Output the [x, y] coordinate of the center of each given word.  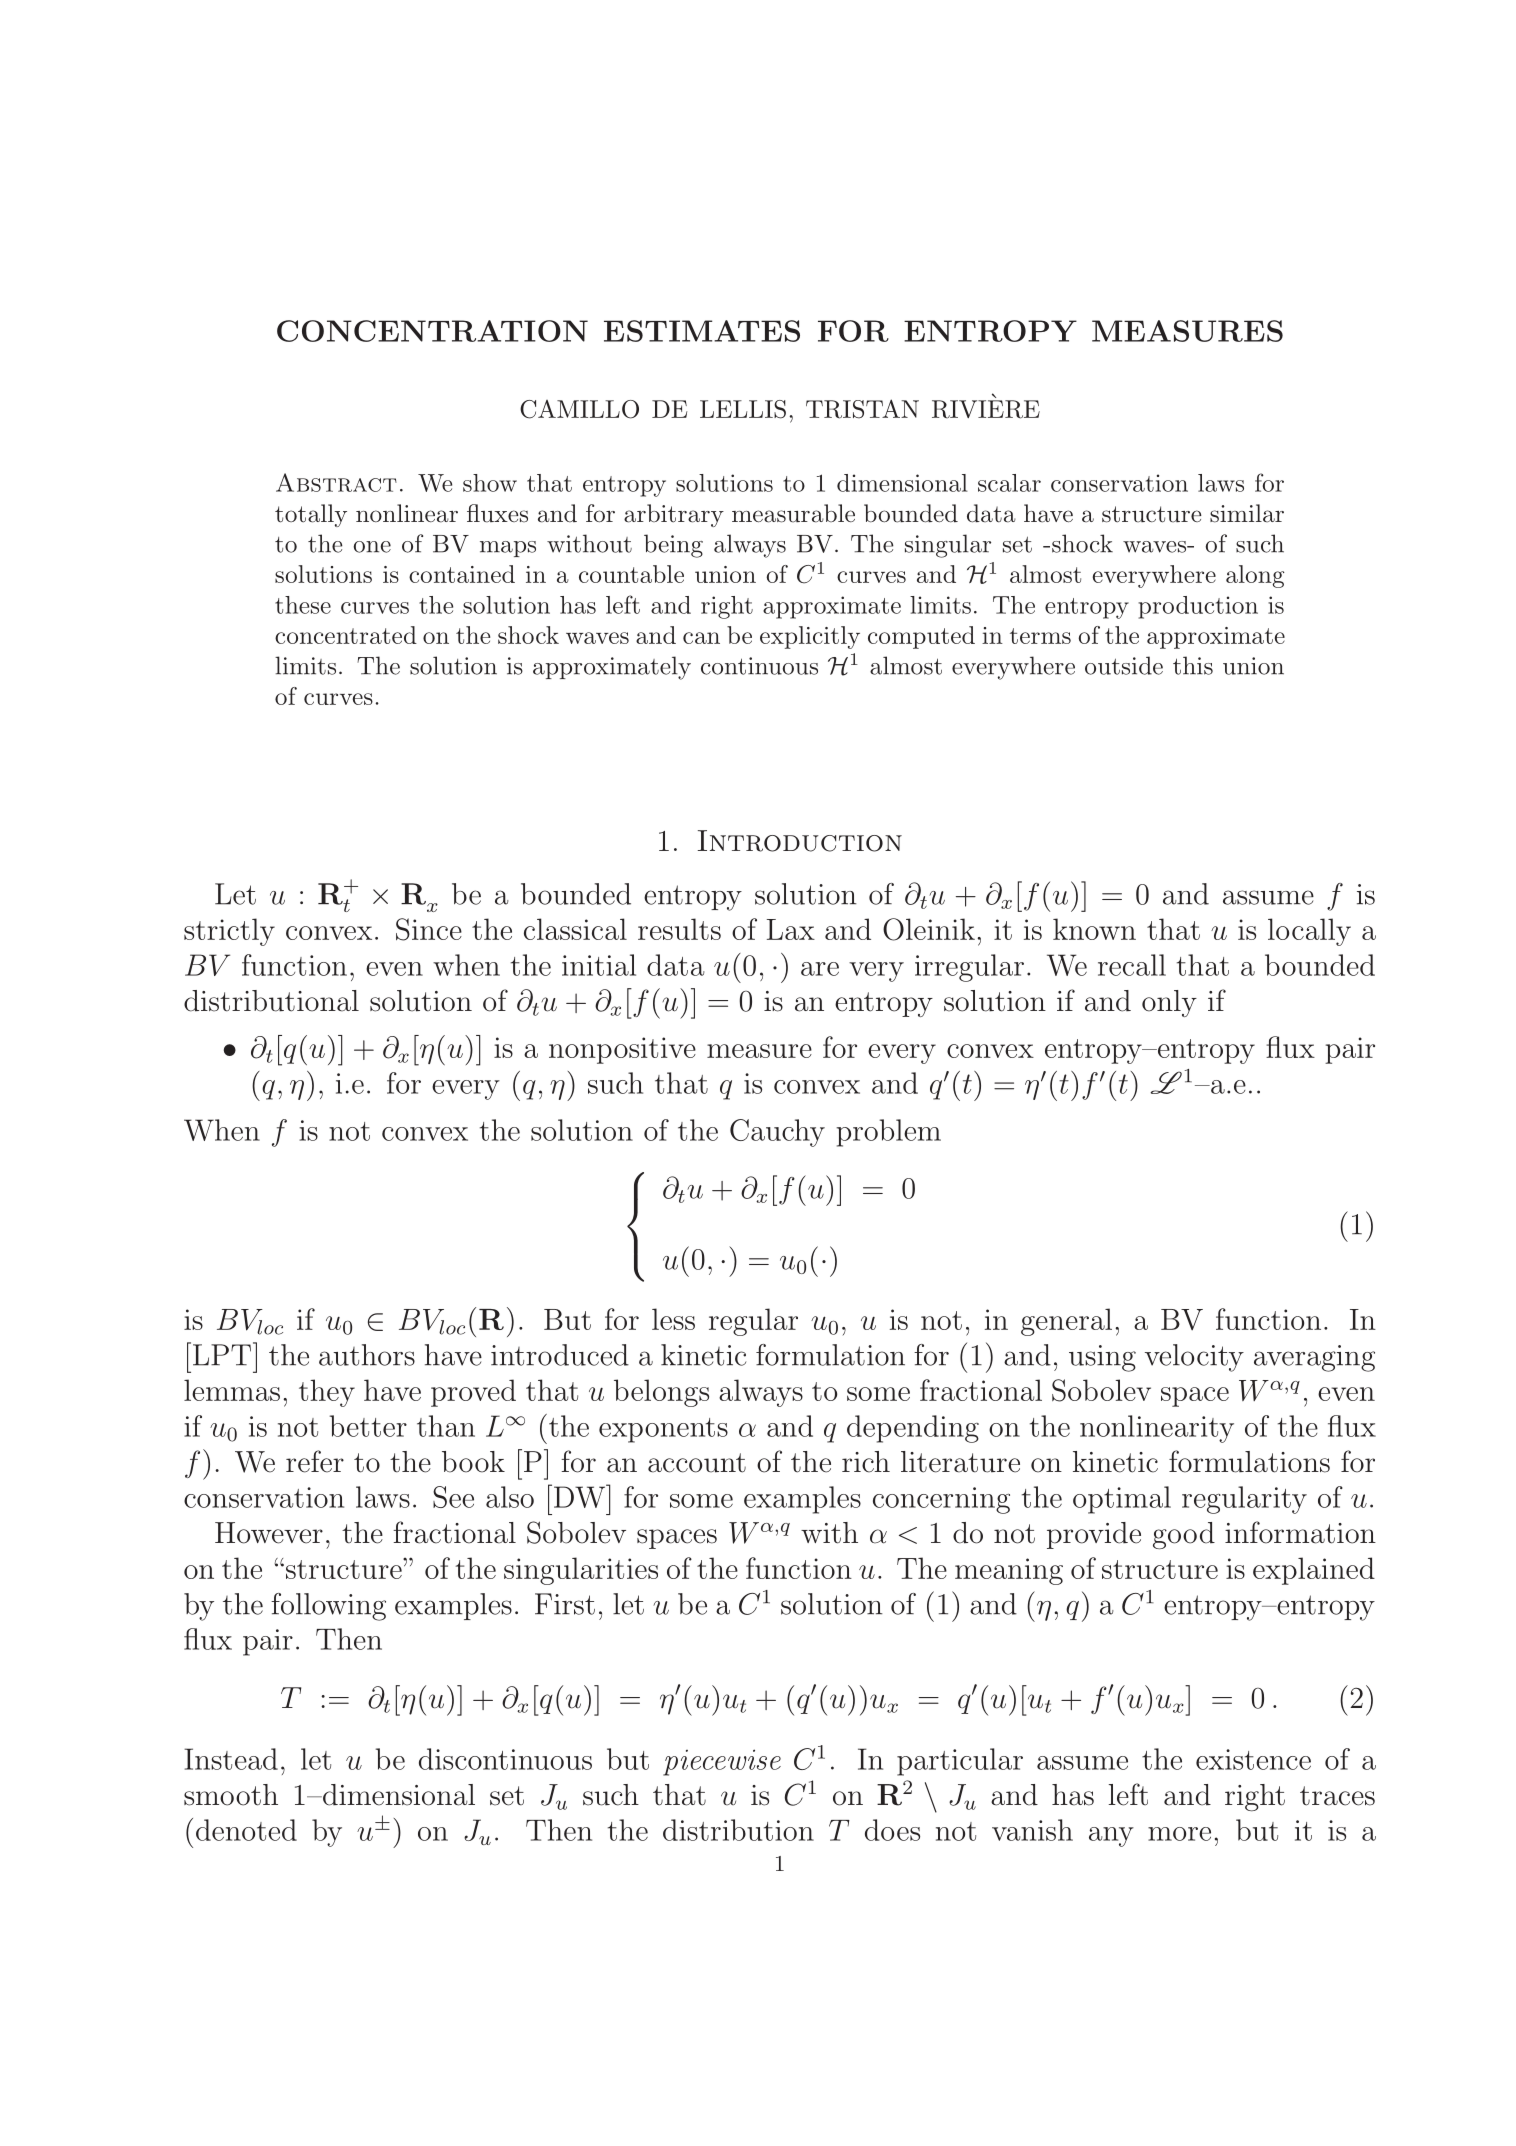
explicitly [810, 637]
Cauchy [777, 1133]
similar [1247, 513]
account [697, 1463]
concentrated [346, 635]
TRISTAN [862, 409]
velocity [1194, 1358]
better [368, 1426]
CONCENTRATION [432, 331]
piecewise [722, 1762]
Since [429, 929]
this [1193, 665]
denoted [246, 1830]
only [1169, 1003]
